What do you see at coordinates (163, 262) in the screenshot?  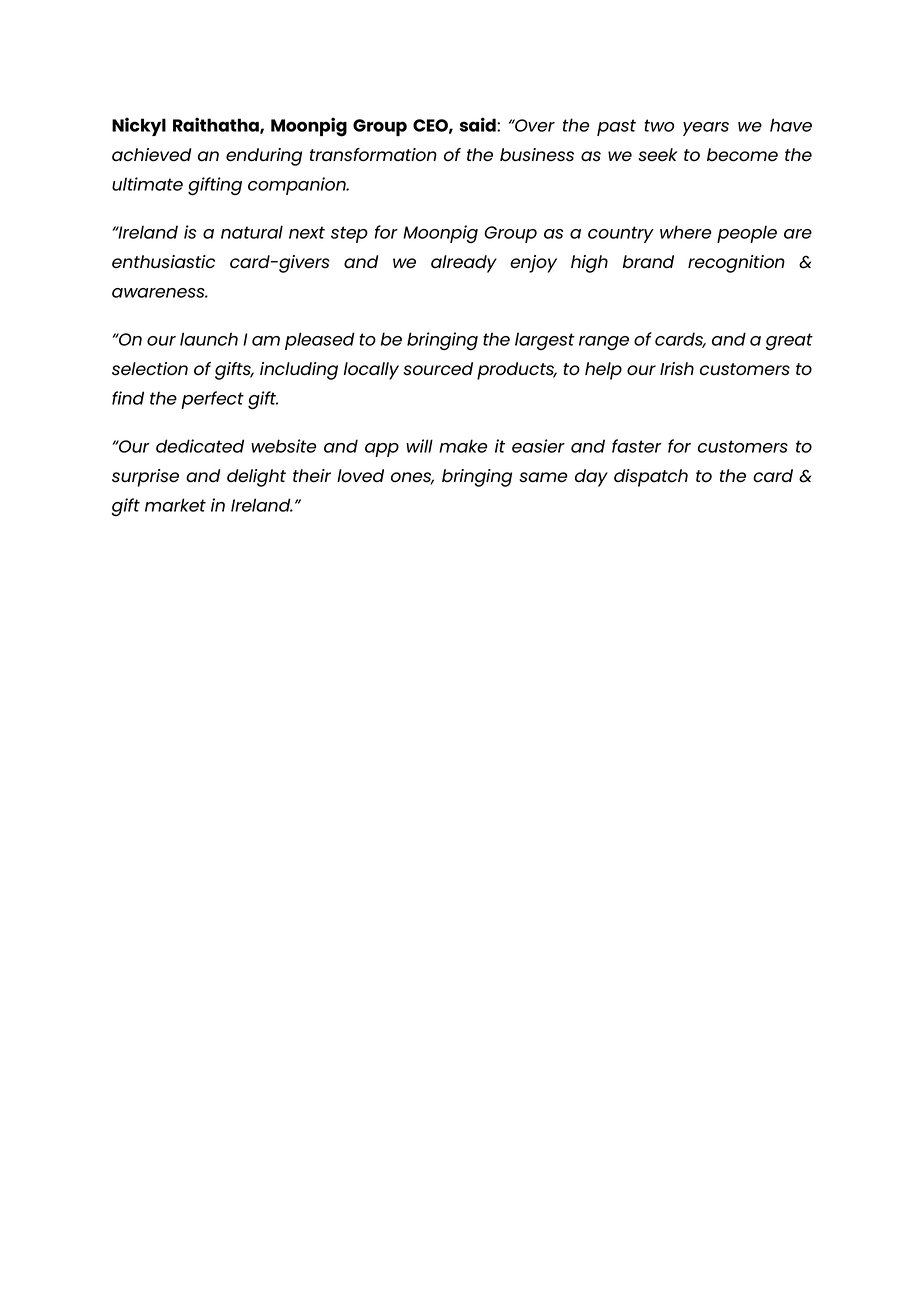 I see `enthusiastic` at bounding box center [163, 262].
